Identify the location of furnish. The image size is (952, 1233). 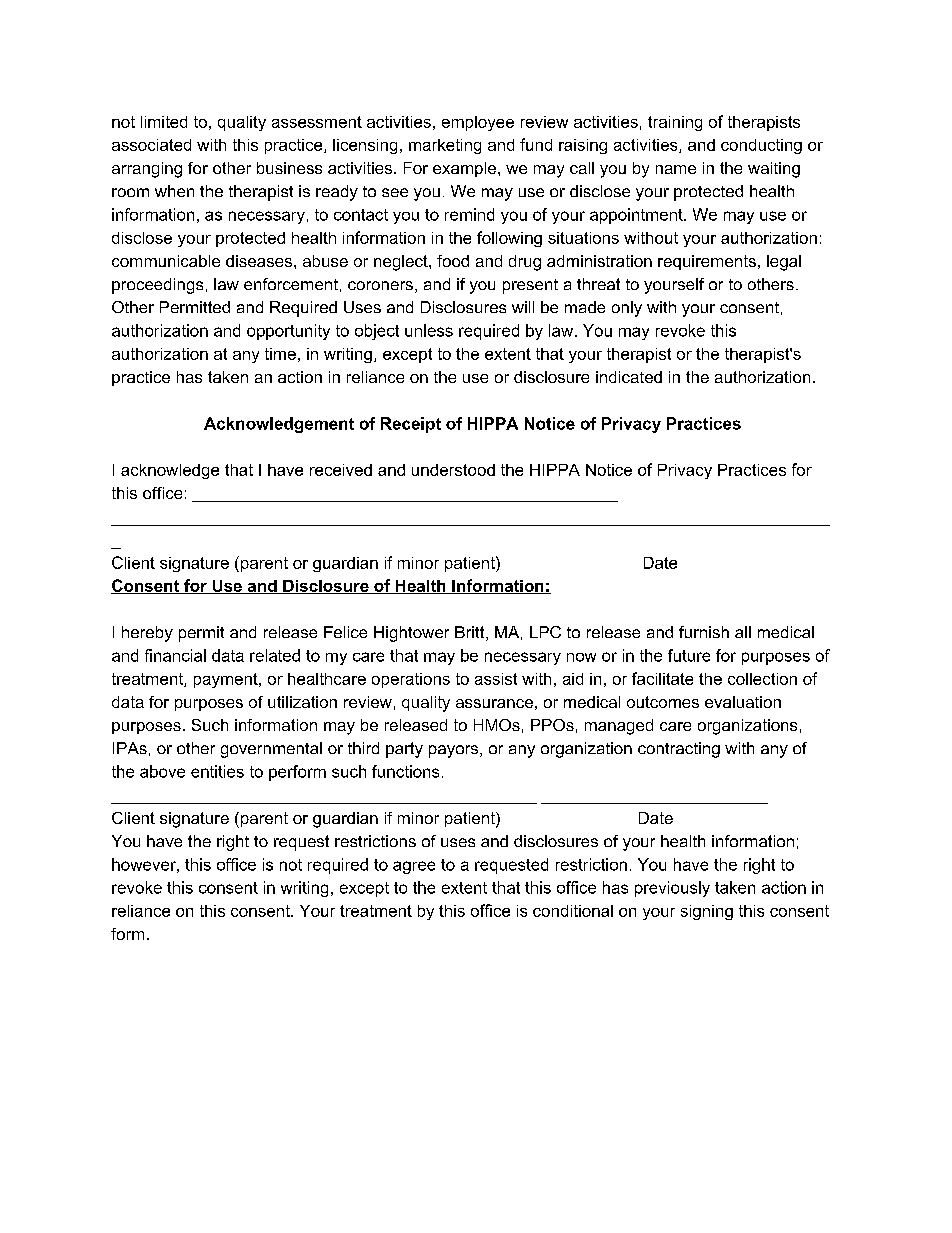
(704, 632).
